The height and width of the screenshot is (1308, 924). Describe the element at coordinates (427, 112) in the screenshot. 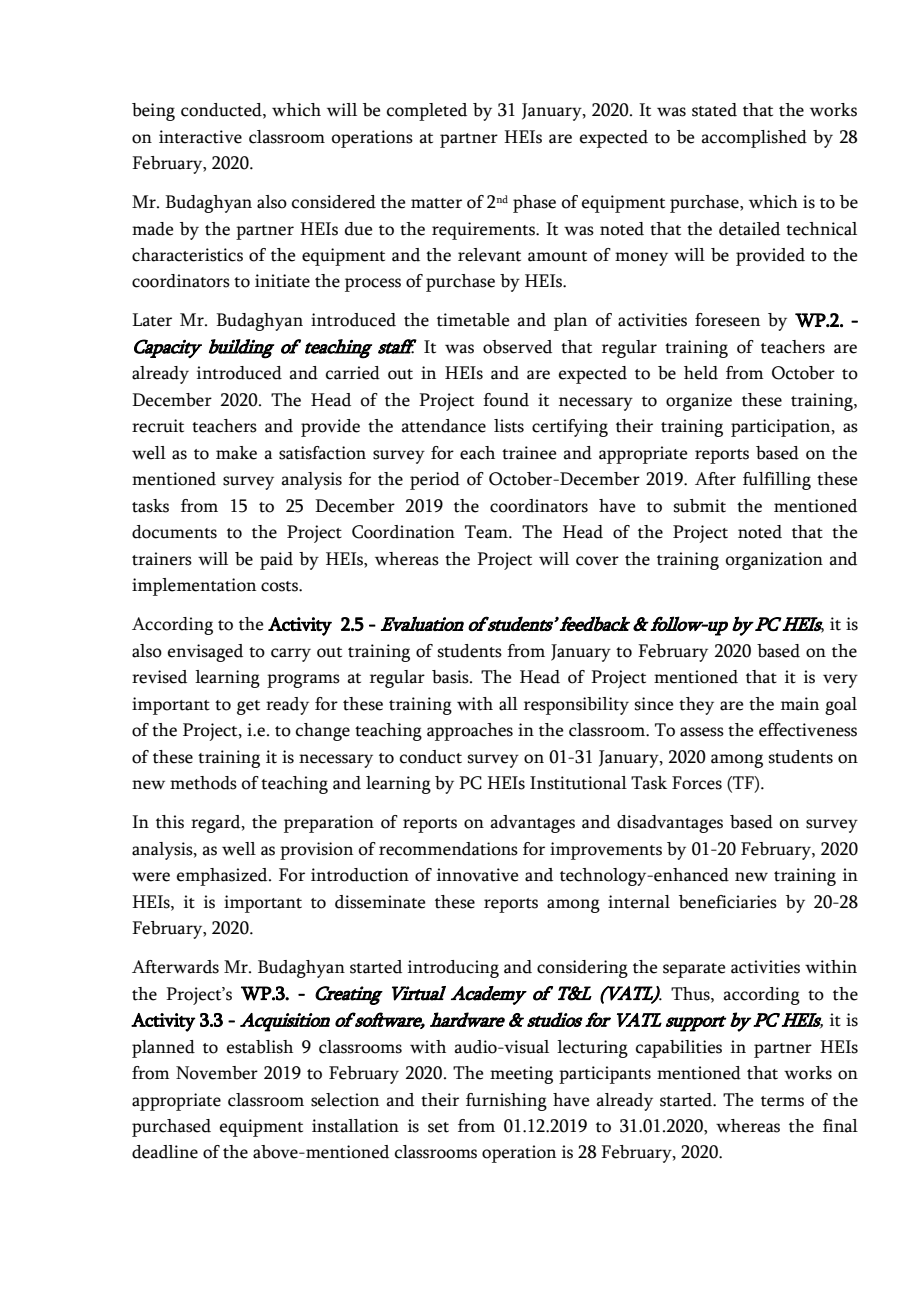

I see `completed` at that location.
